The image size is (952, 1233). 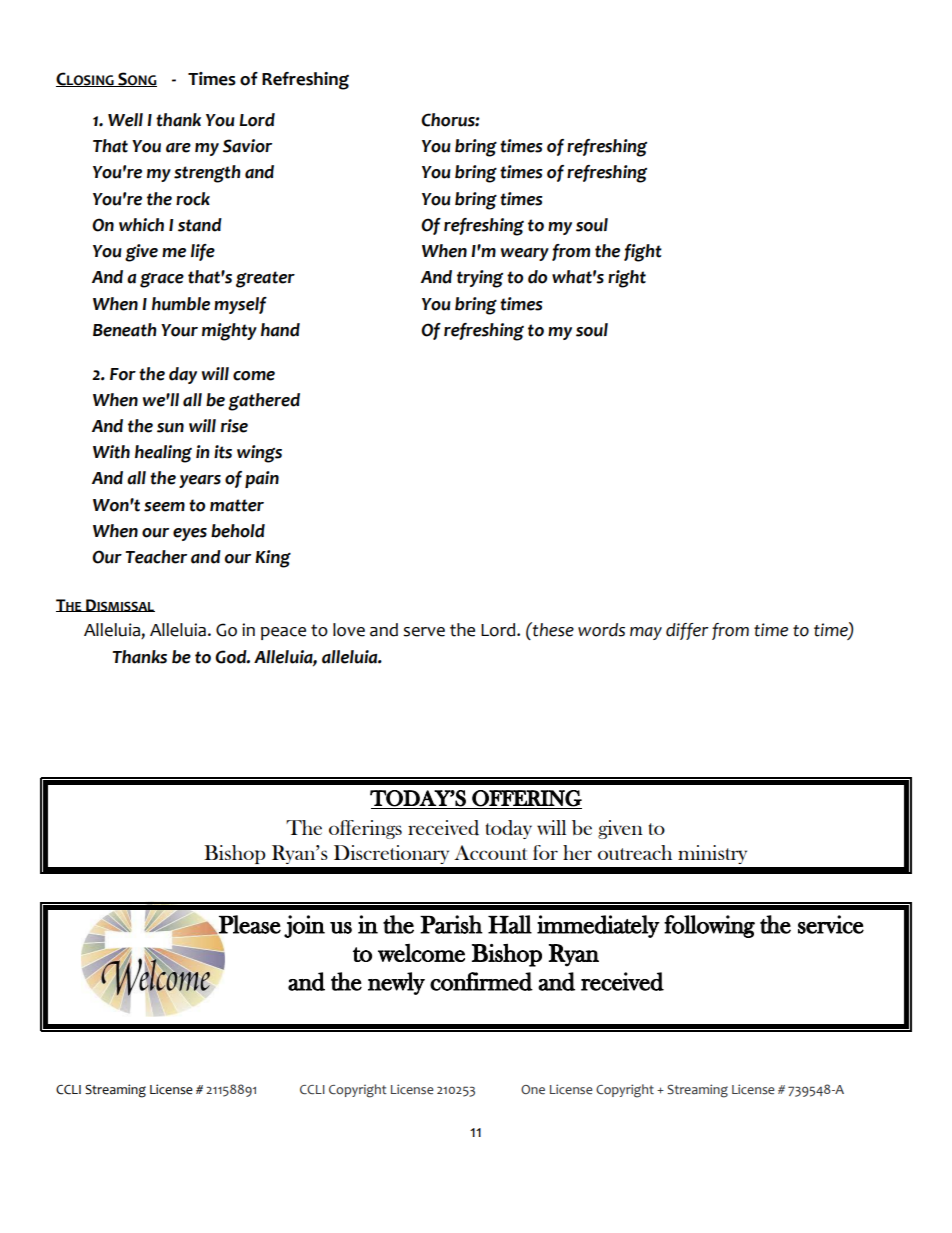 What do you see at coordinates (643, 253) in the screenshot?
I see `fight` at bounding box center [643, 253].
